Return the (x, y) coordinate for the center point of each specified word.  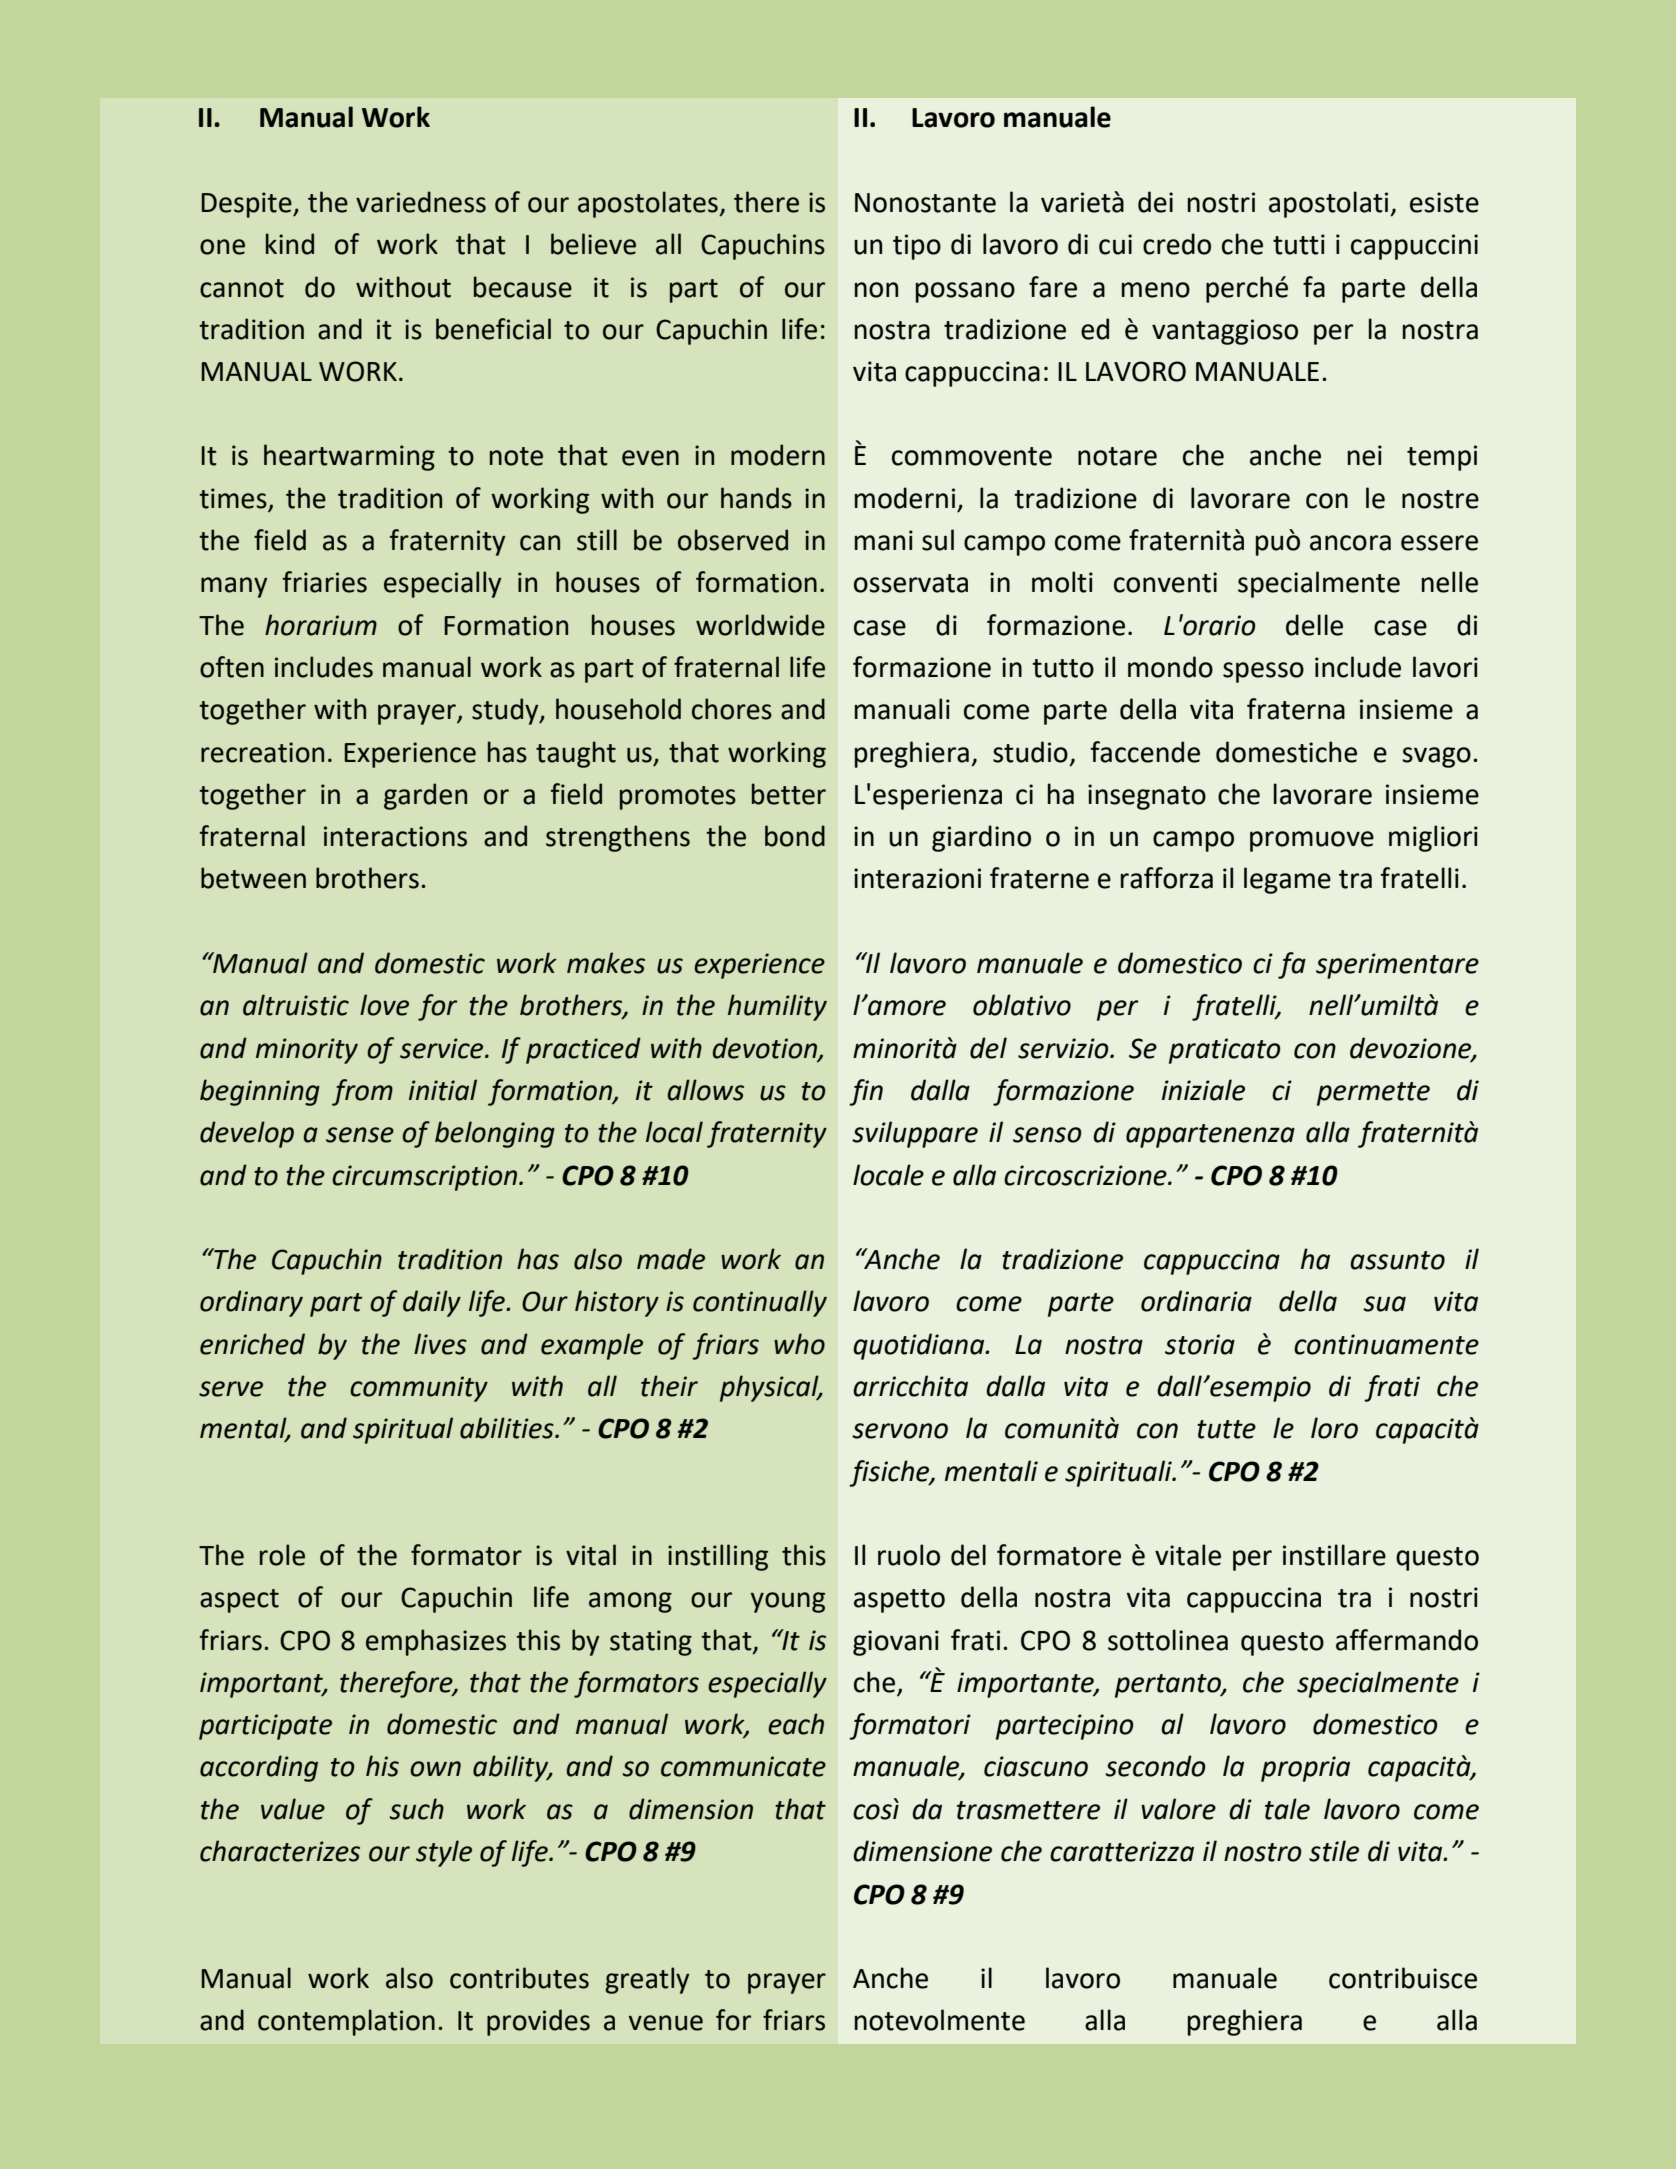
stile (1334, 1851)
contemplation (346, 2022)
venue (666, 2023)
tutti (1299, 244)
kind (290, 244)
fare (1053, 287)
